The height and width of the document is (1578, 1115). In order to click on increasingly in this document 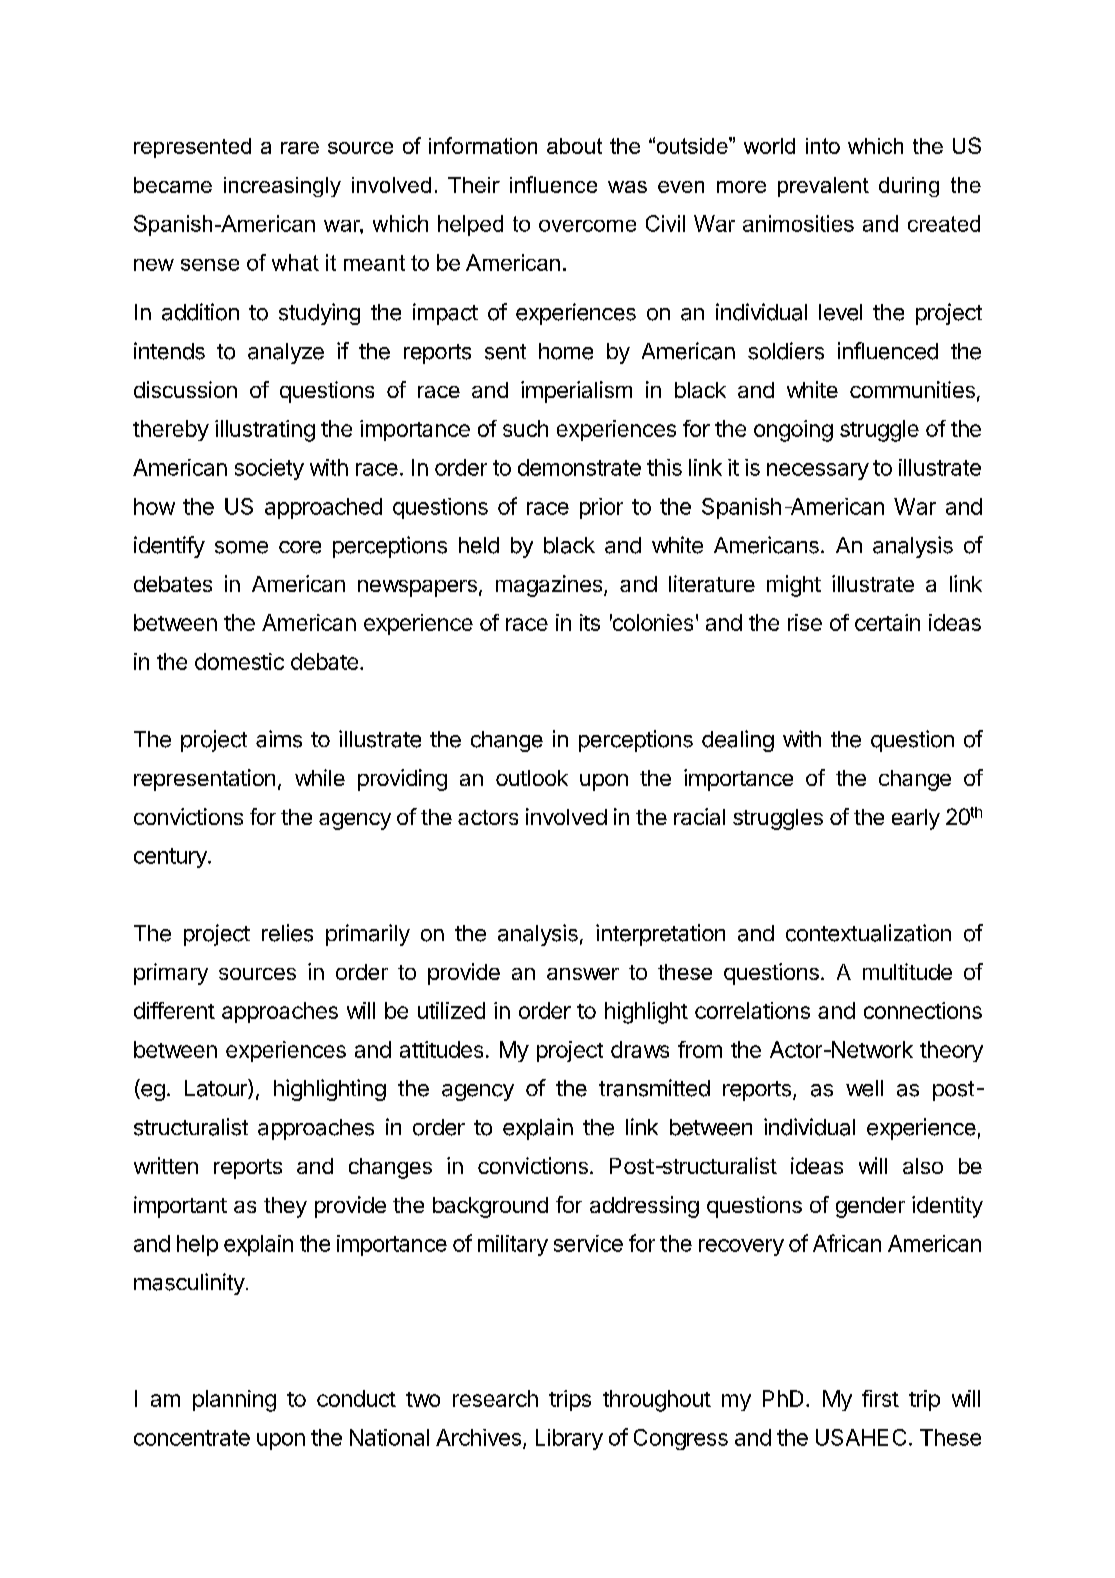, I will do `click(282, 187)`.
